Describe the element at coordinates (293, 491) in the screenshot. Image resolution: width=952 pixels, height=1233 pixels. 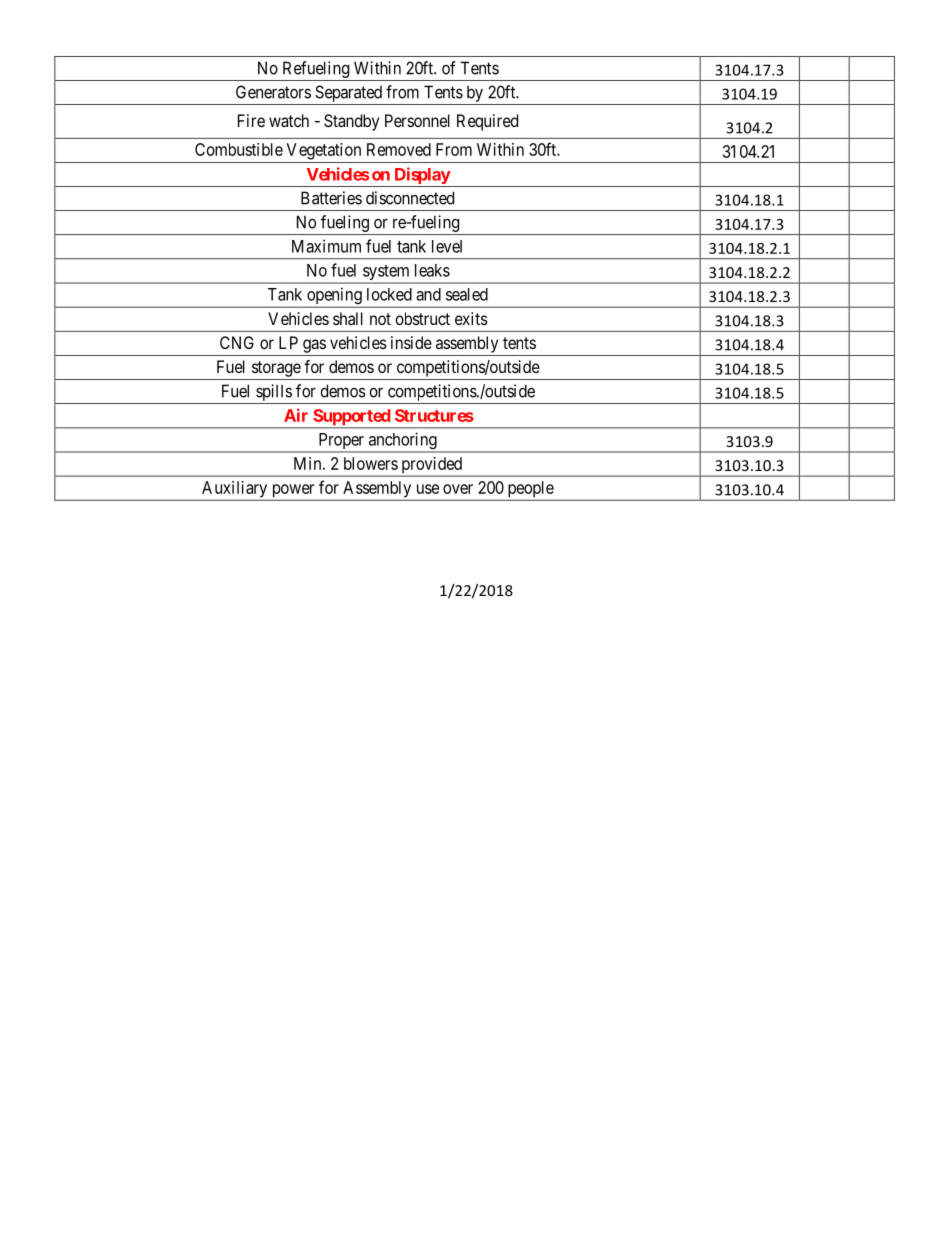
I see `power` at that location.
